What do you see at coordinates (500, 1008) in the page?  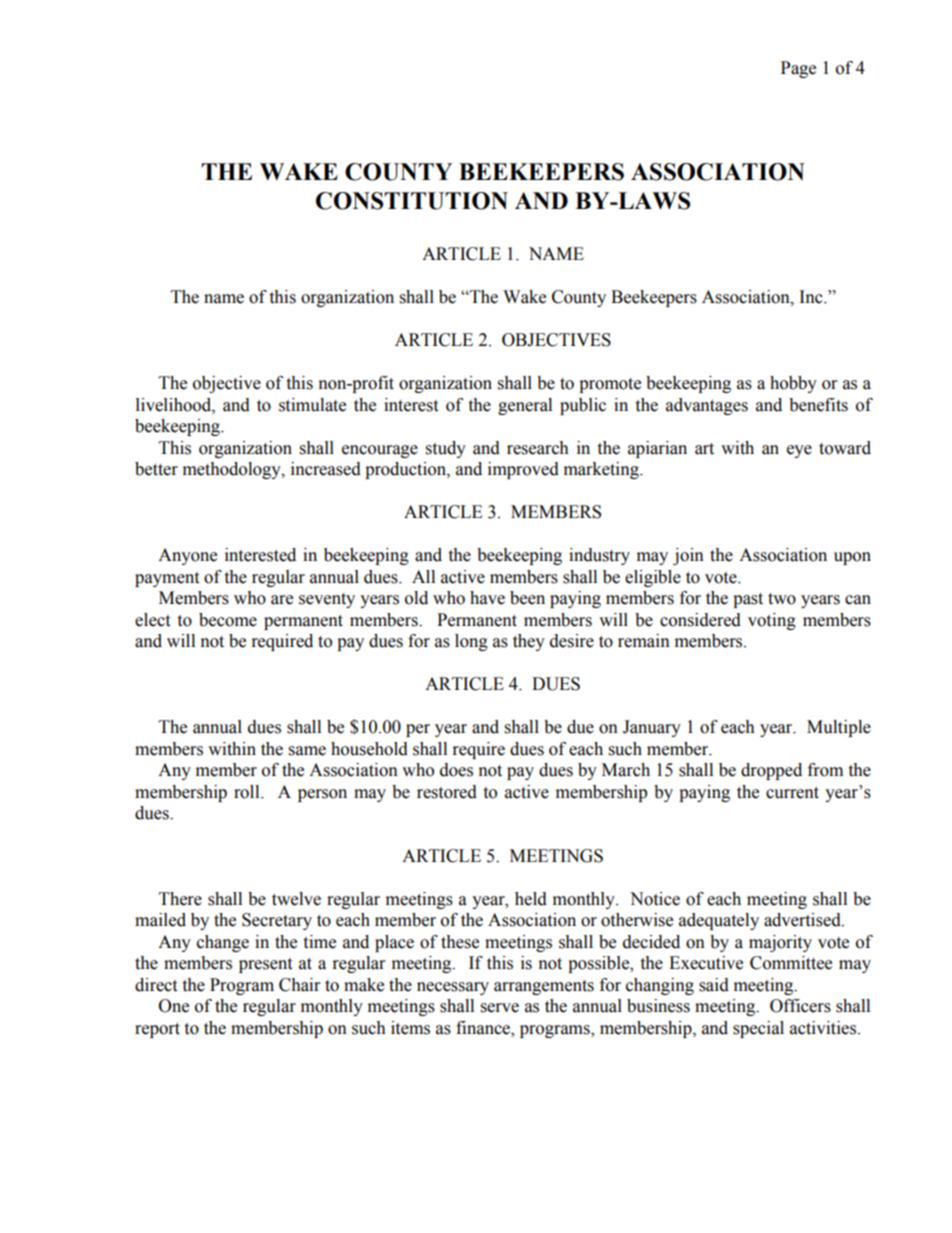 I see `serve` at bounding box center [500, 1008].
